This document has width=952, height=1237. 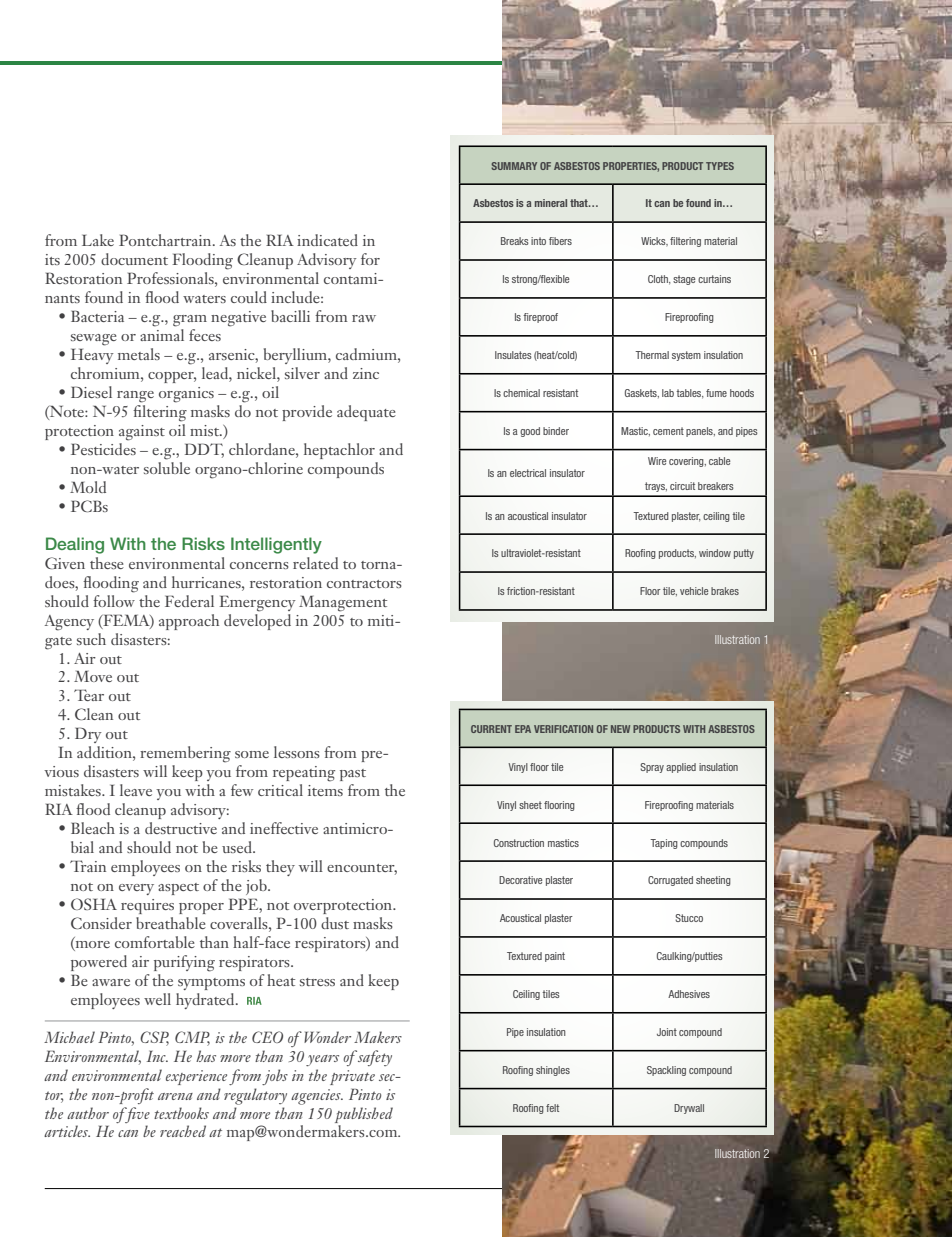 I want to click on Move, so click(x=93, y=676).
